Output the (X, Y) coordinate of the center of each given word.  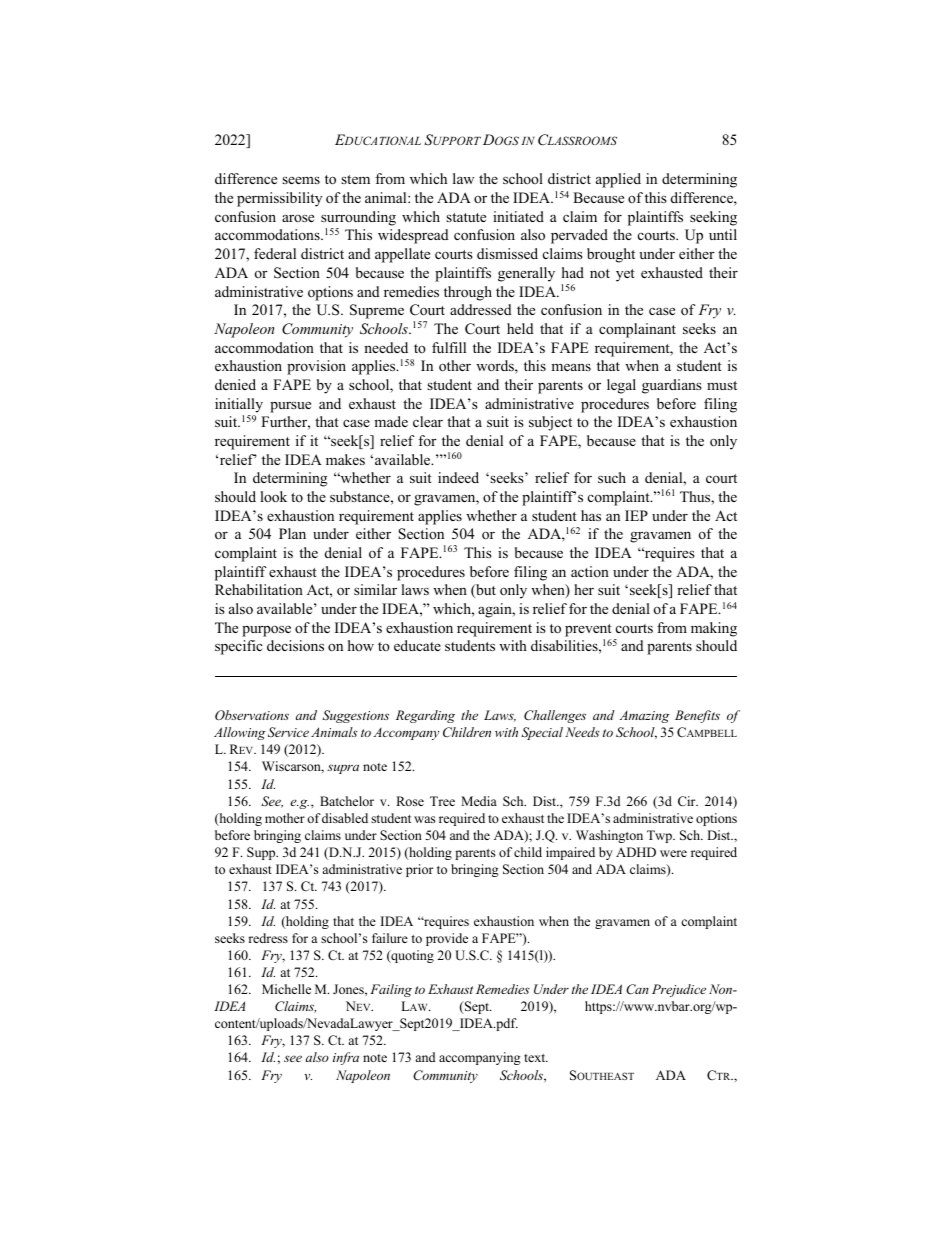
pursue (290, 407)
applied (618, 180)
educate (417, 645)
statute (466, 217)
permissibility (279, 199)
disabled (345, 818)
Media (479, 801)
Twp (660, 836)
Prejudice (679, 990)
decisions (295, 645)
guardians (672, 386)
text (536, 1058)
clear (428, 421)
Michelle (286, 989)
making (714, 629)
